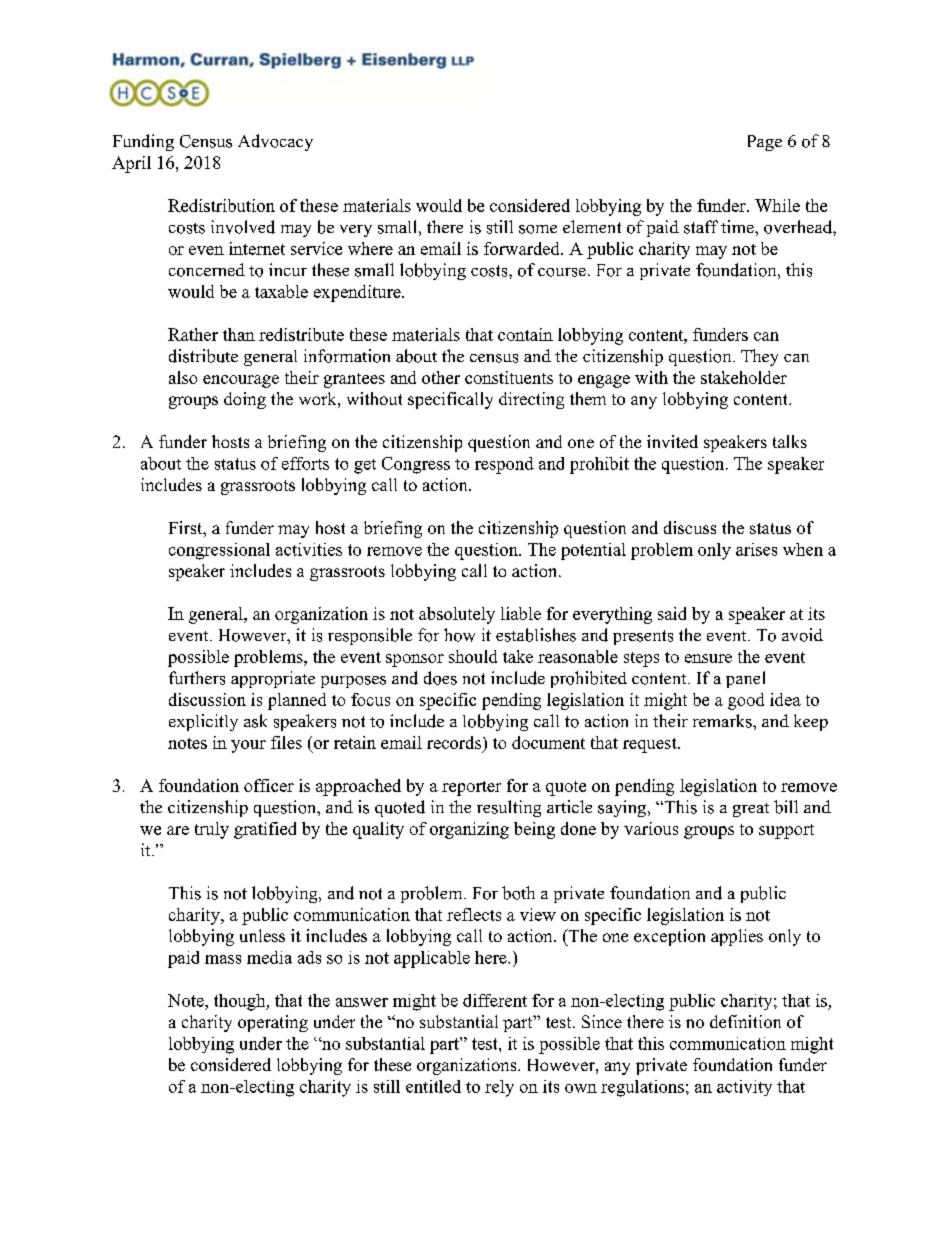 The height and width of the image is (1233, 952). What do you see at coordinates (672, 613) in the image?
I see `said` at bounding box center [672, 613].
